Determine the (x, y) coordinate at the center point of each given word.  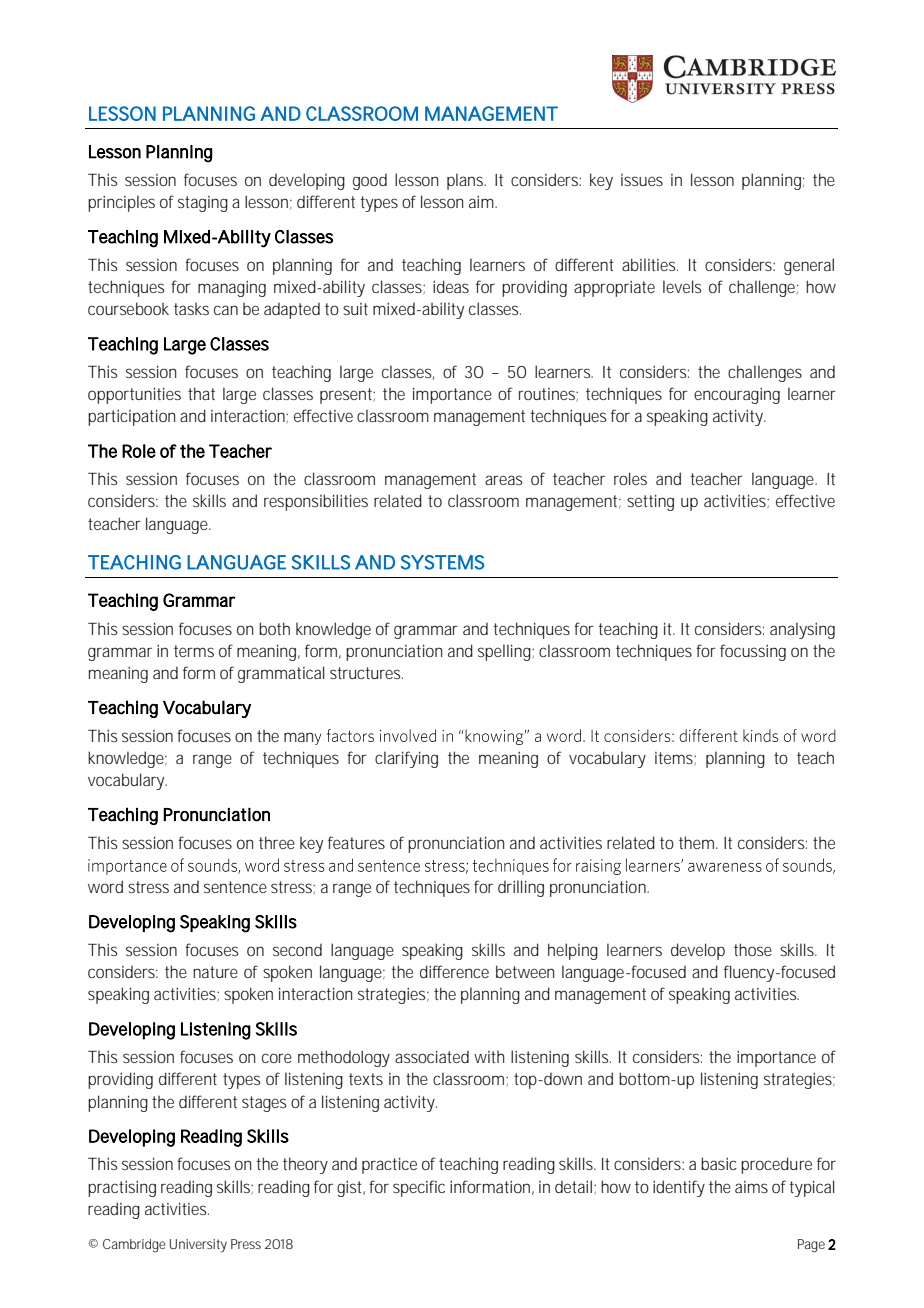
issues (642, 180)
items (675, 758)
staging (203, 204)
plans (466, 181)
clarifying (406, 759)
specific (419, 1188)
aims (751, 1187)
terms (194, 651)
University (198, 1246)
